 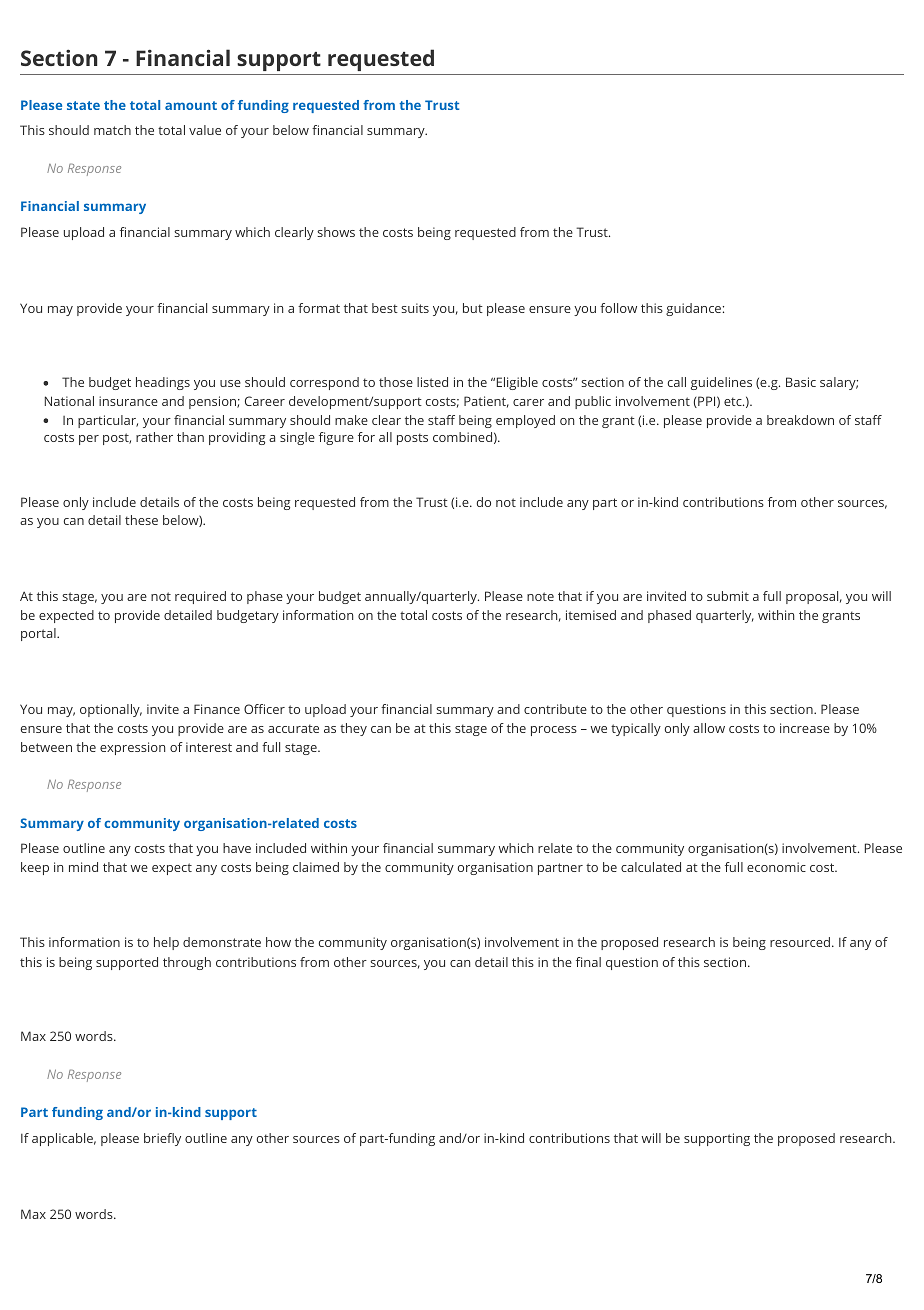 What do you see at coordinates (693, 309) in the screenshot?
I see `guidance` at bounding box center [693, 309].
